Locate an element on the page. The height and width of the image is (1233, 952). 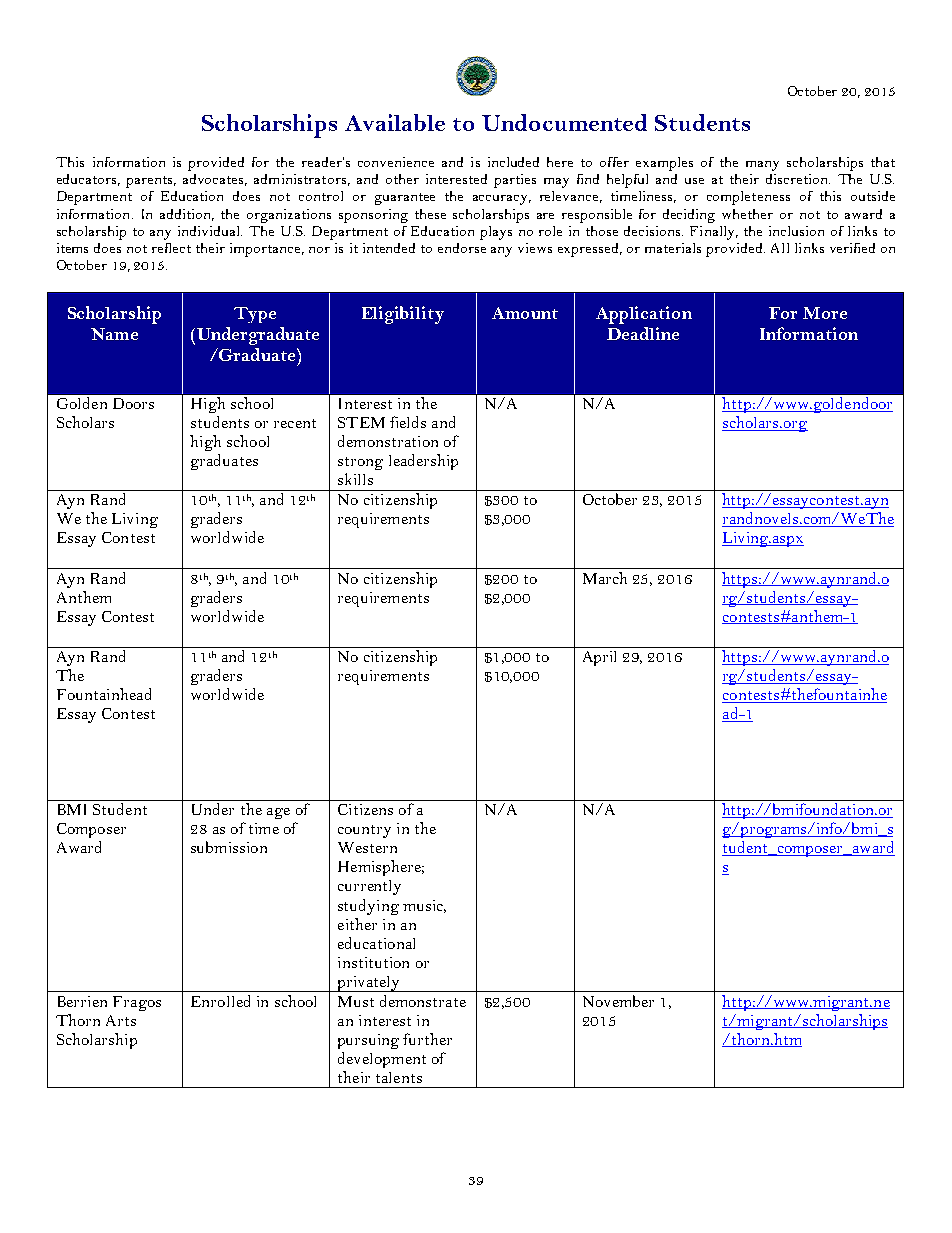
November is located at coordinates (618, 1001).
